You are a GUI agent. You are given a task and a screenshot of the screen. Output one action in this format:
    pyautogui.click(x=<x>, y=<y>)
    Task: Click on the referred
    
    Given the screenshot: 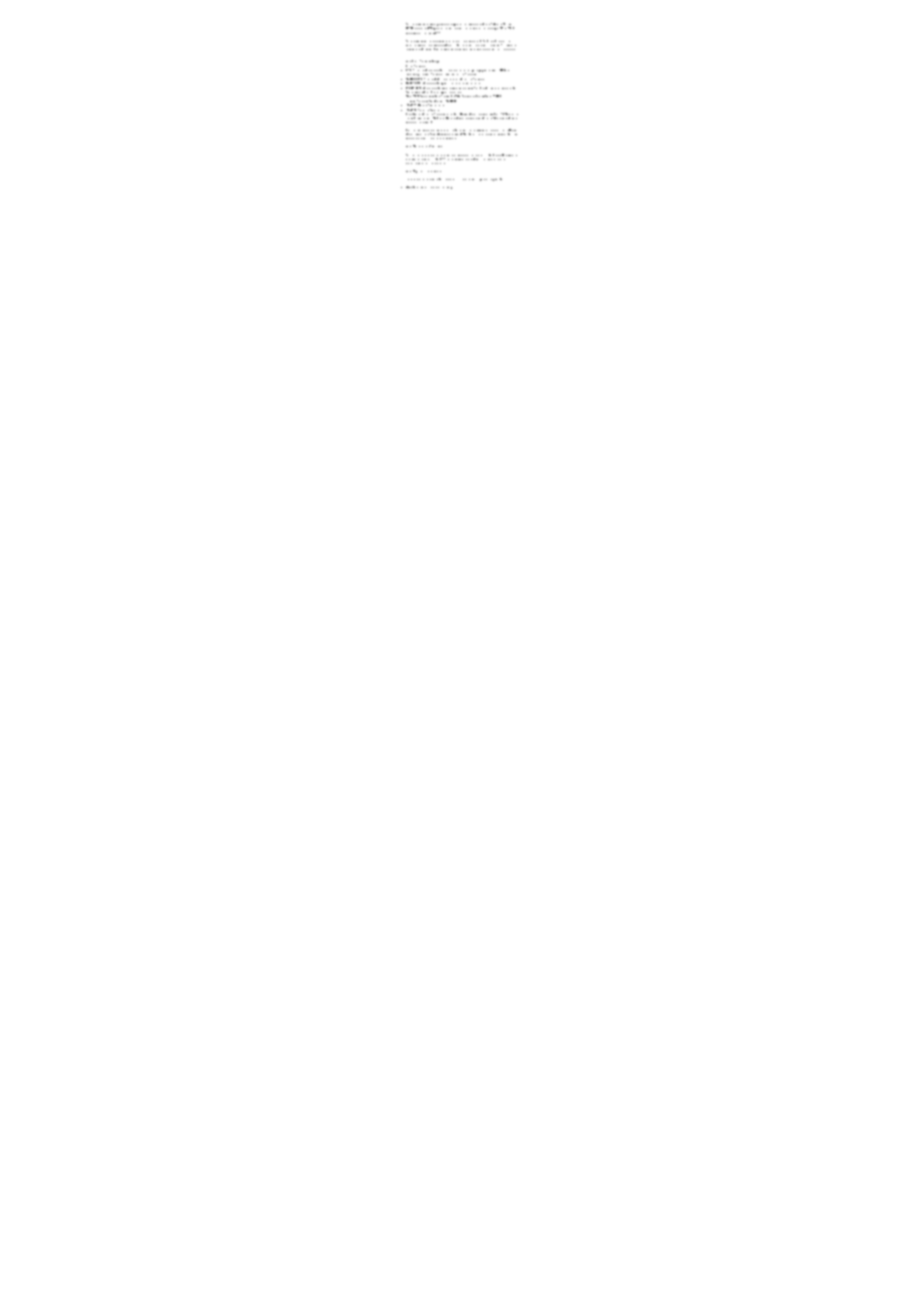 What is the action you would take?
    pyautogui.click(x=510, y=116)
